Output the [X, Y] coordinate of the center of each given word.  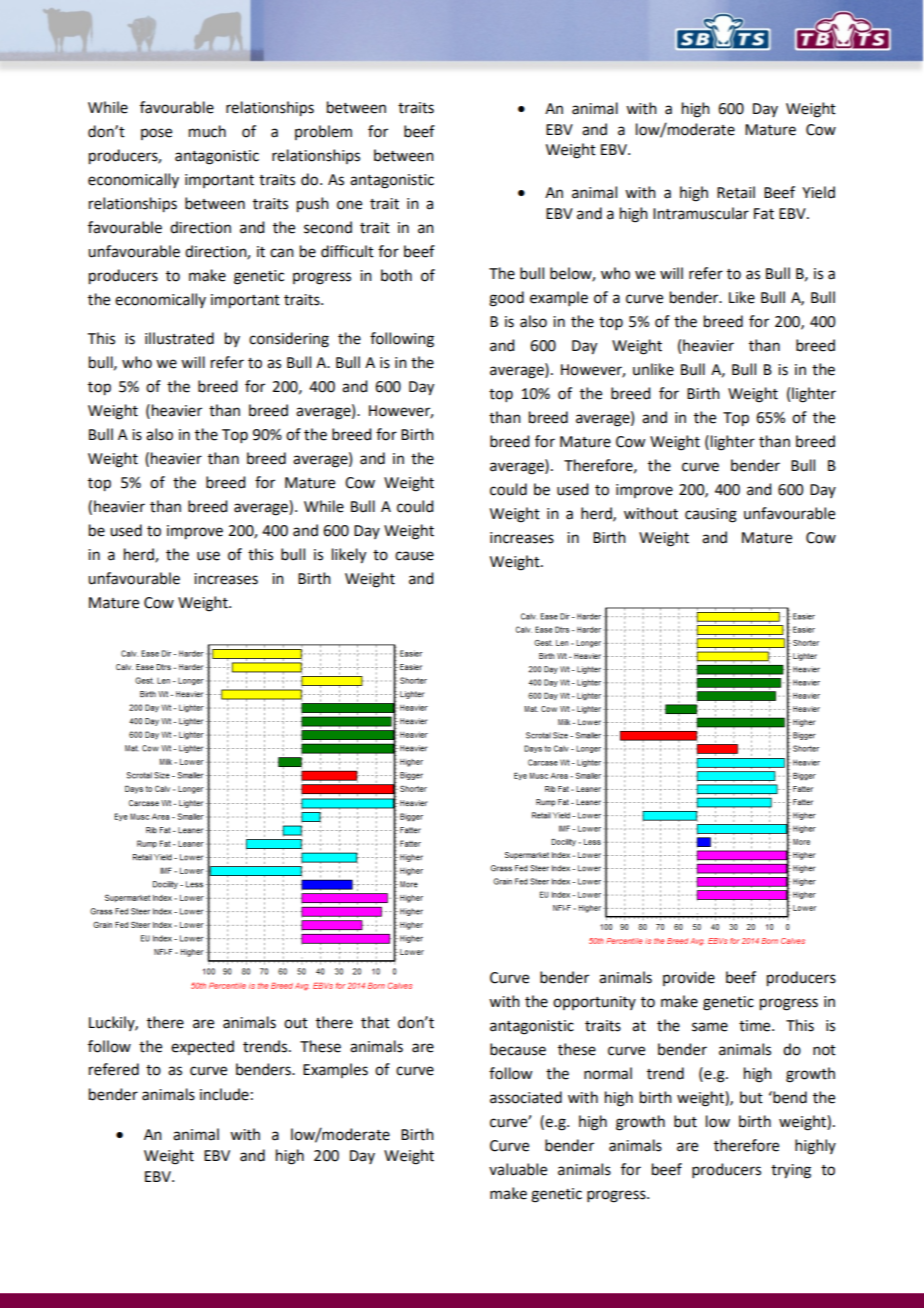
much [207, 131]
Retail [736, 192]
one [349, 205]
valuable [518, 1169]
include [224, 1094]
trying [791, 1171]
